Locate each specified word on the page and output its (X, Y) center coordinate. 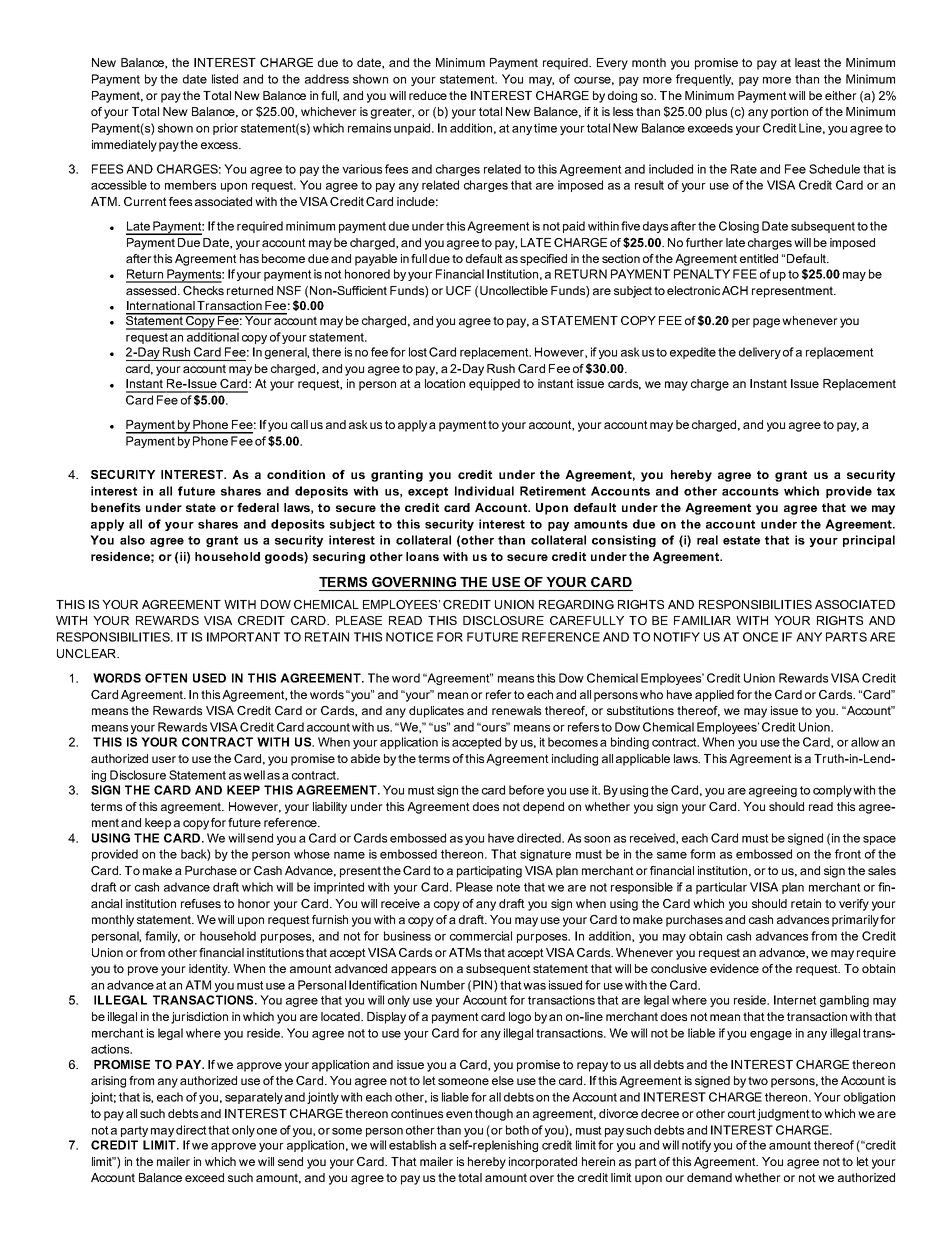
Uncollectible (514, 290)
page (766, 323)
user (164, 759)
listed (225, 79)
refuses (201, 903)
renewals (516, 710)
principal (869, 541)
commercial (481, 936)
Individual (484, 491)
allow (865, 742)
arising (108, 1082)
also (132, 540)
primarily (855, 921)
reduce (428, 95)
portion (789, 113)
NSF (289, 290)
